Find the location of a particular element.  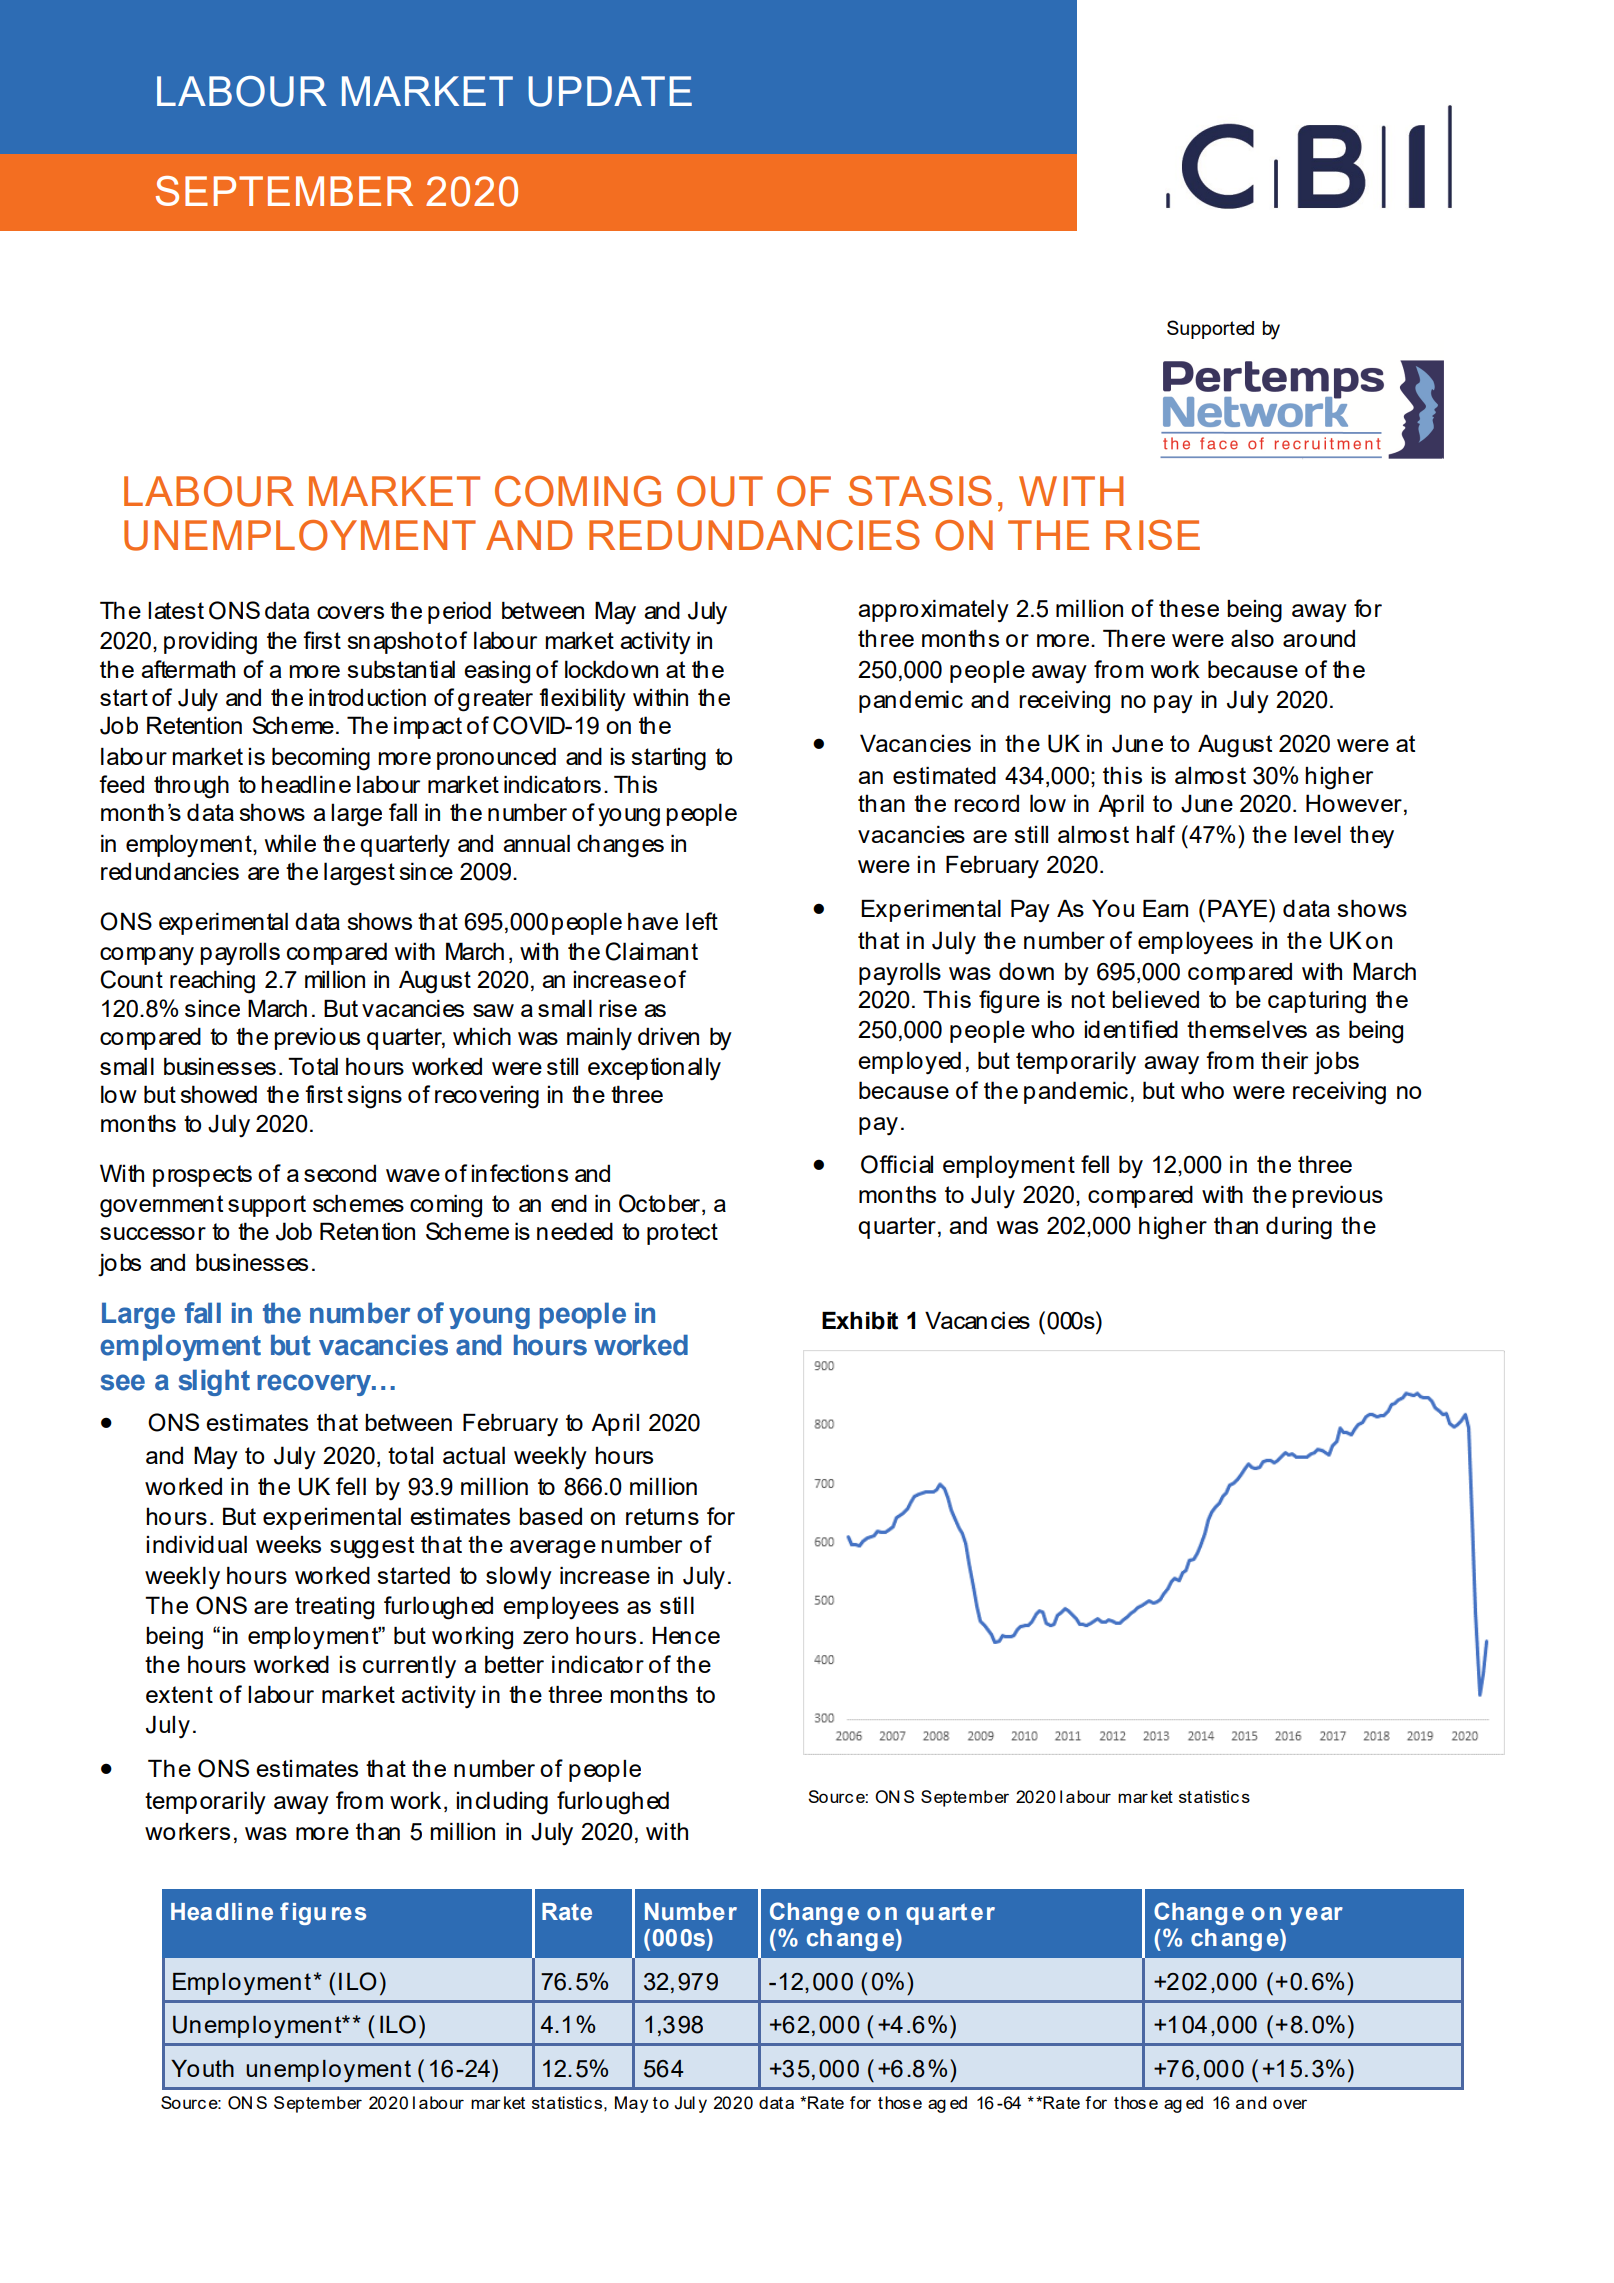

half is located at coordinates (1155, 834).
